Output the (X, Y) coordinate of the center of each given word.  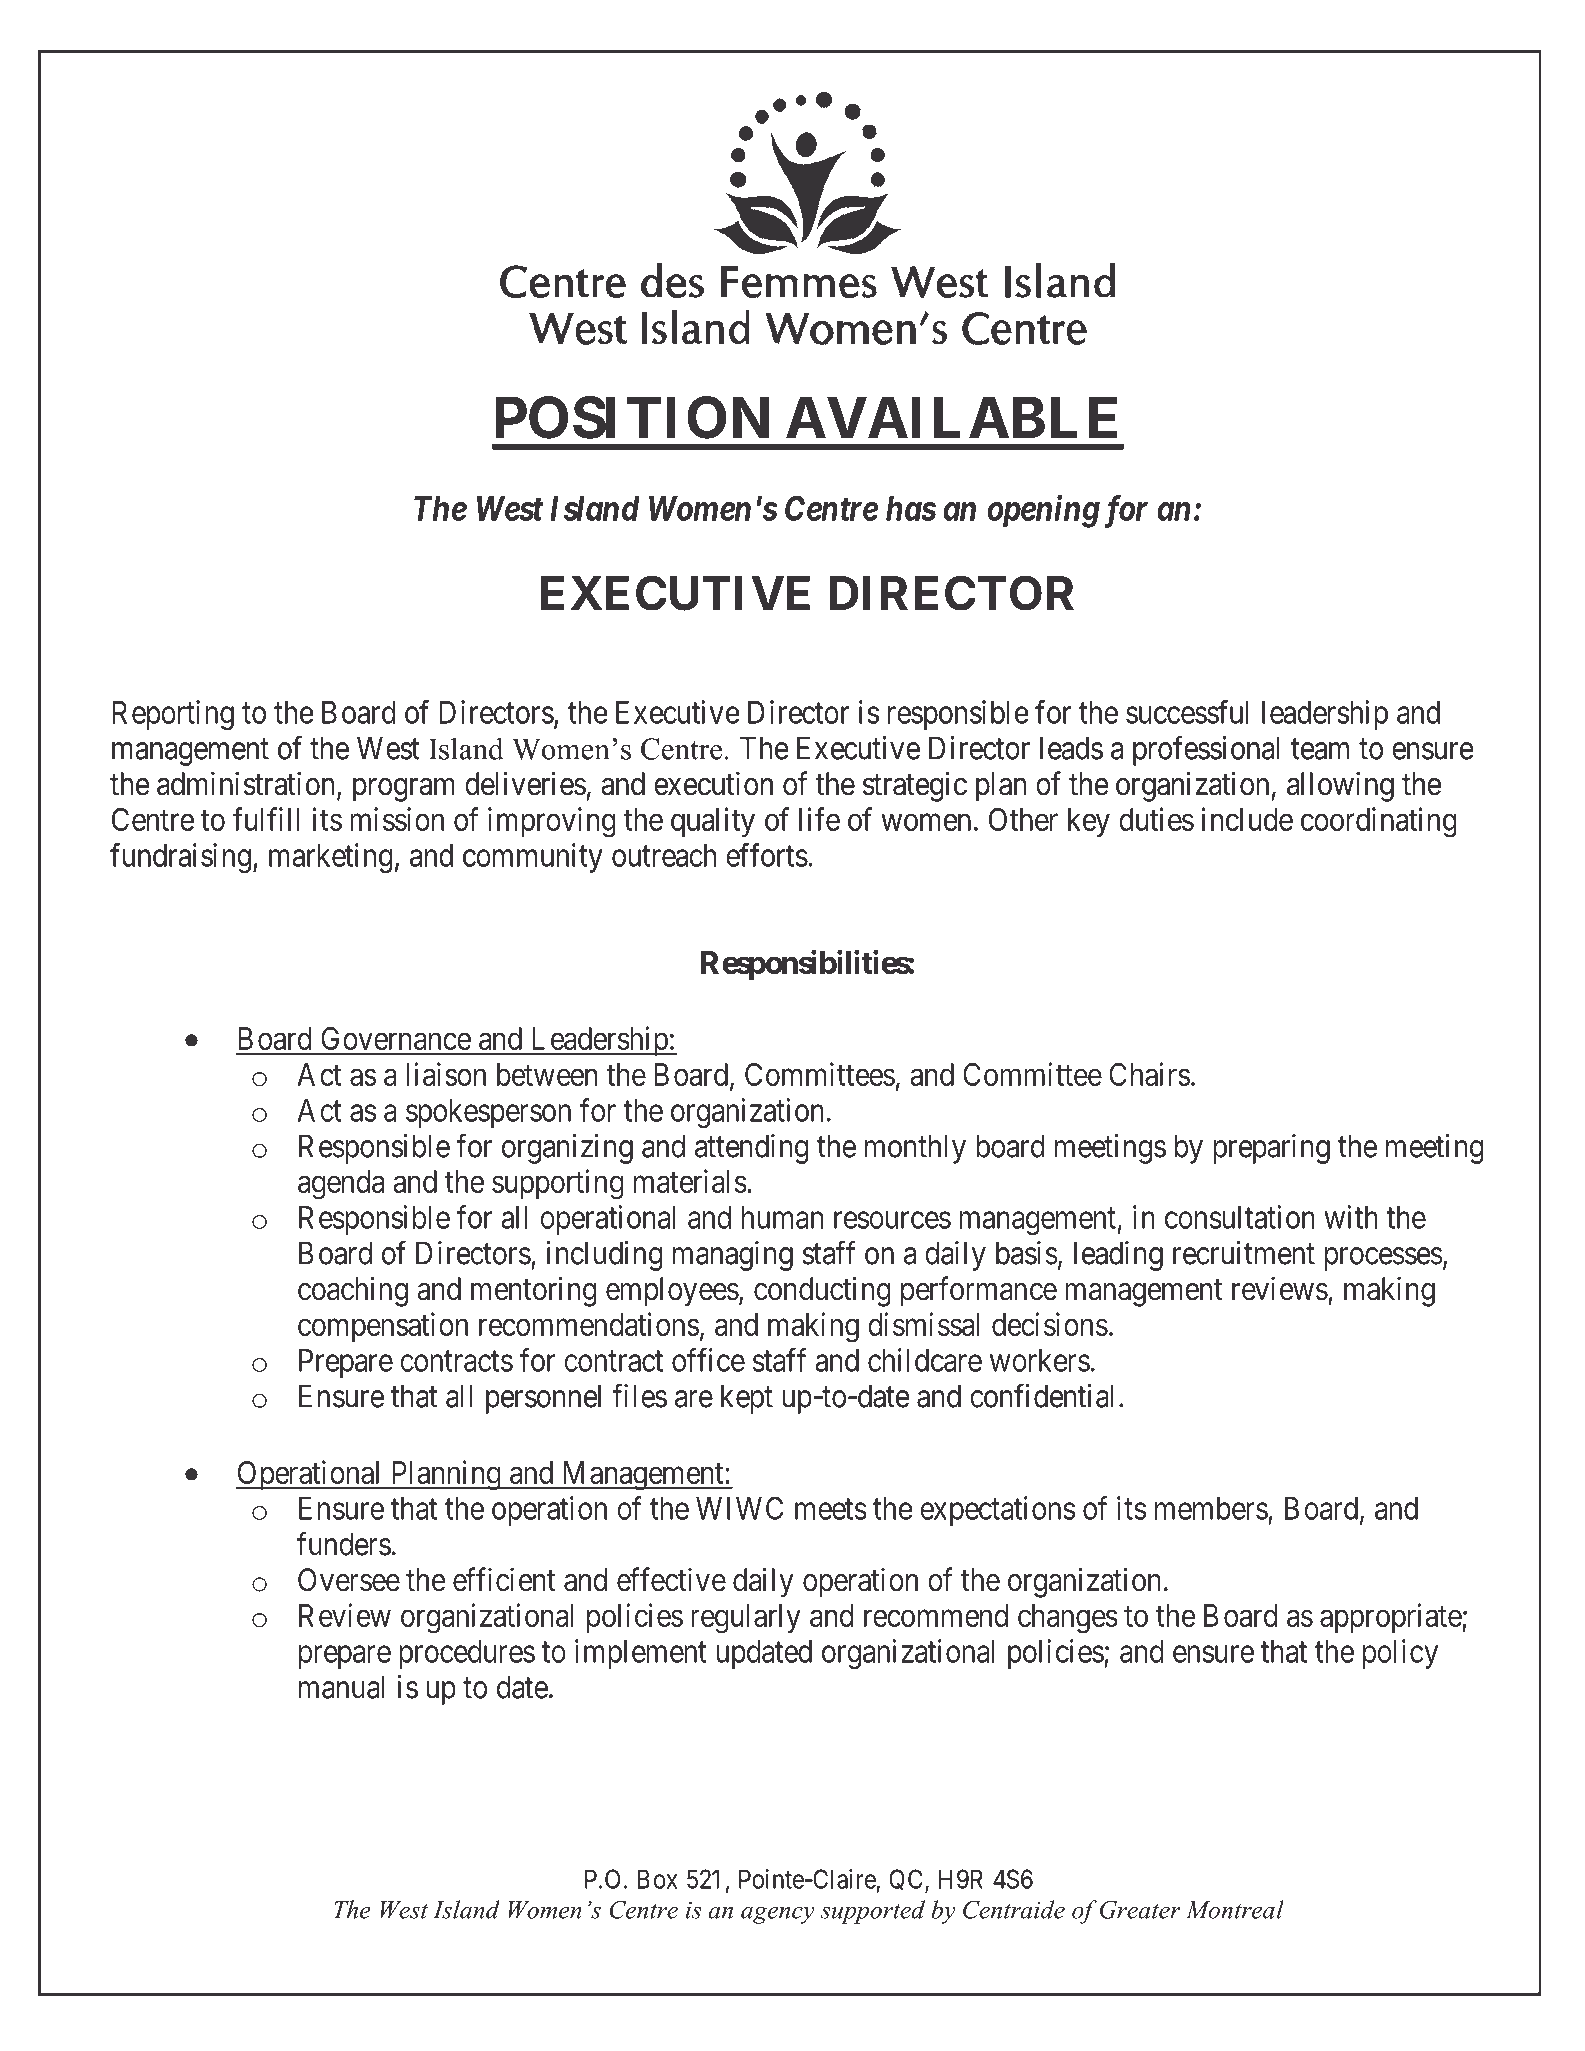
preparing (1271, 1149)
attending (752, 1149)
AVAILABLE (951, 417)
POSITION (632, 417)
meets (831, 1509)
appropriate (1391, 1618)
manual (341, 1687)
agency (778, 1915)
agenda (341, 1185)
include (1247, 819)
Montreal (1235, 1909)
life (819, 819)
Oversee (349, 1580)
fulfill (266, 819)
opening (1044, 511)
